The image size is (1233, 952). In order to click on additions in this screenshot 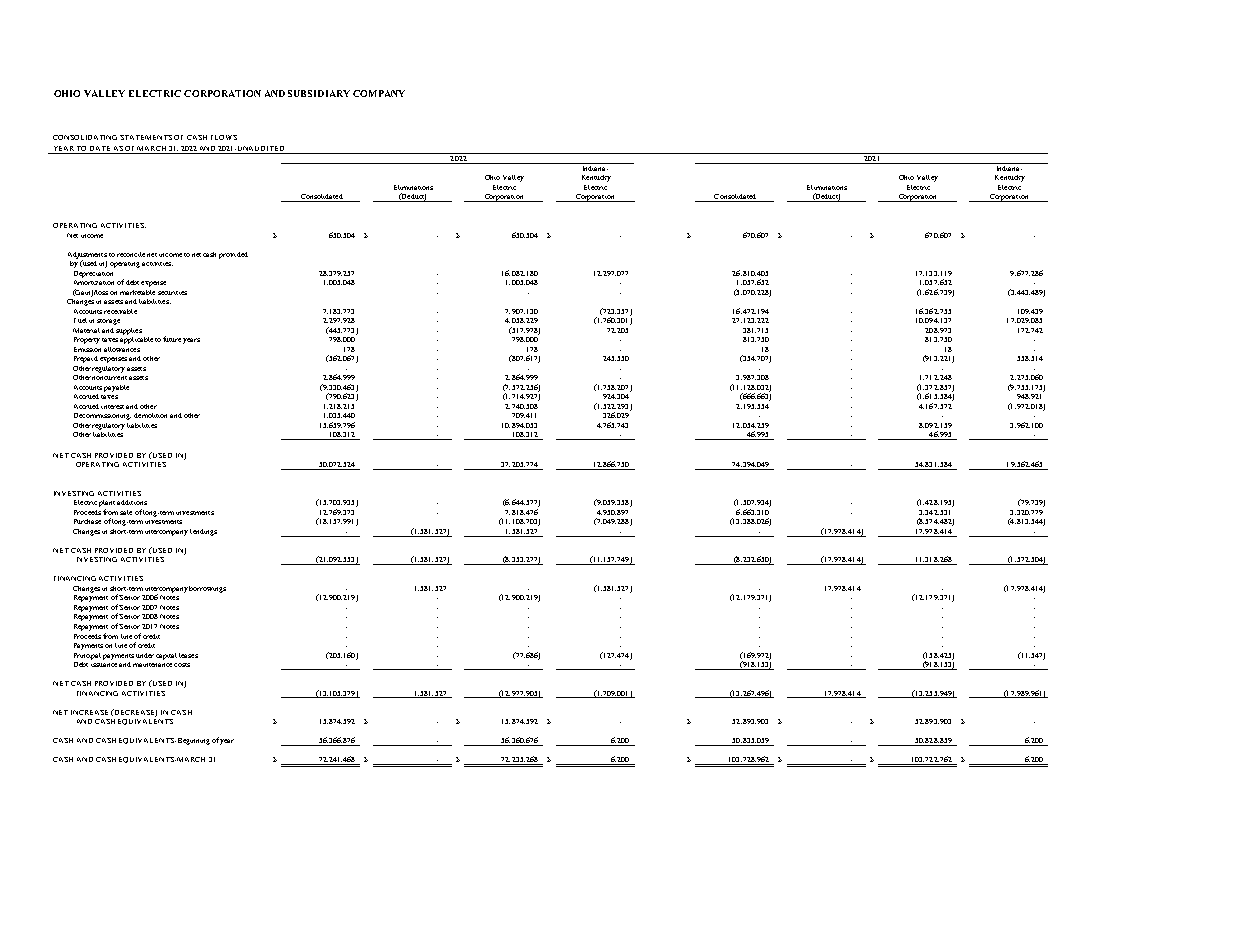, I will do `click(132, 502)`.
